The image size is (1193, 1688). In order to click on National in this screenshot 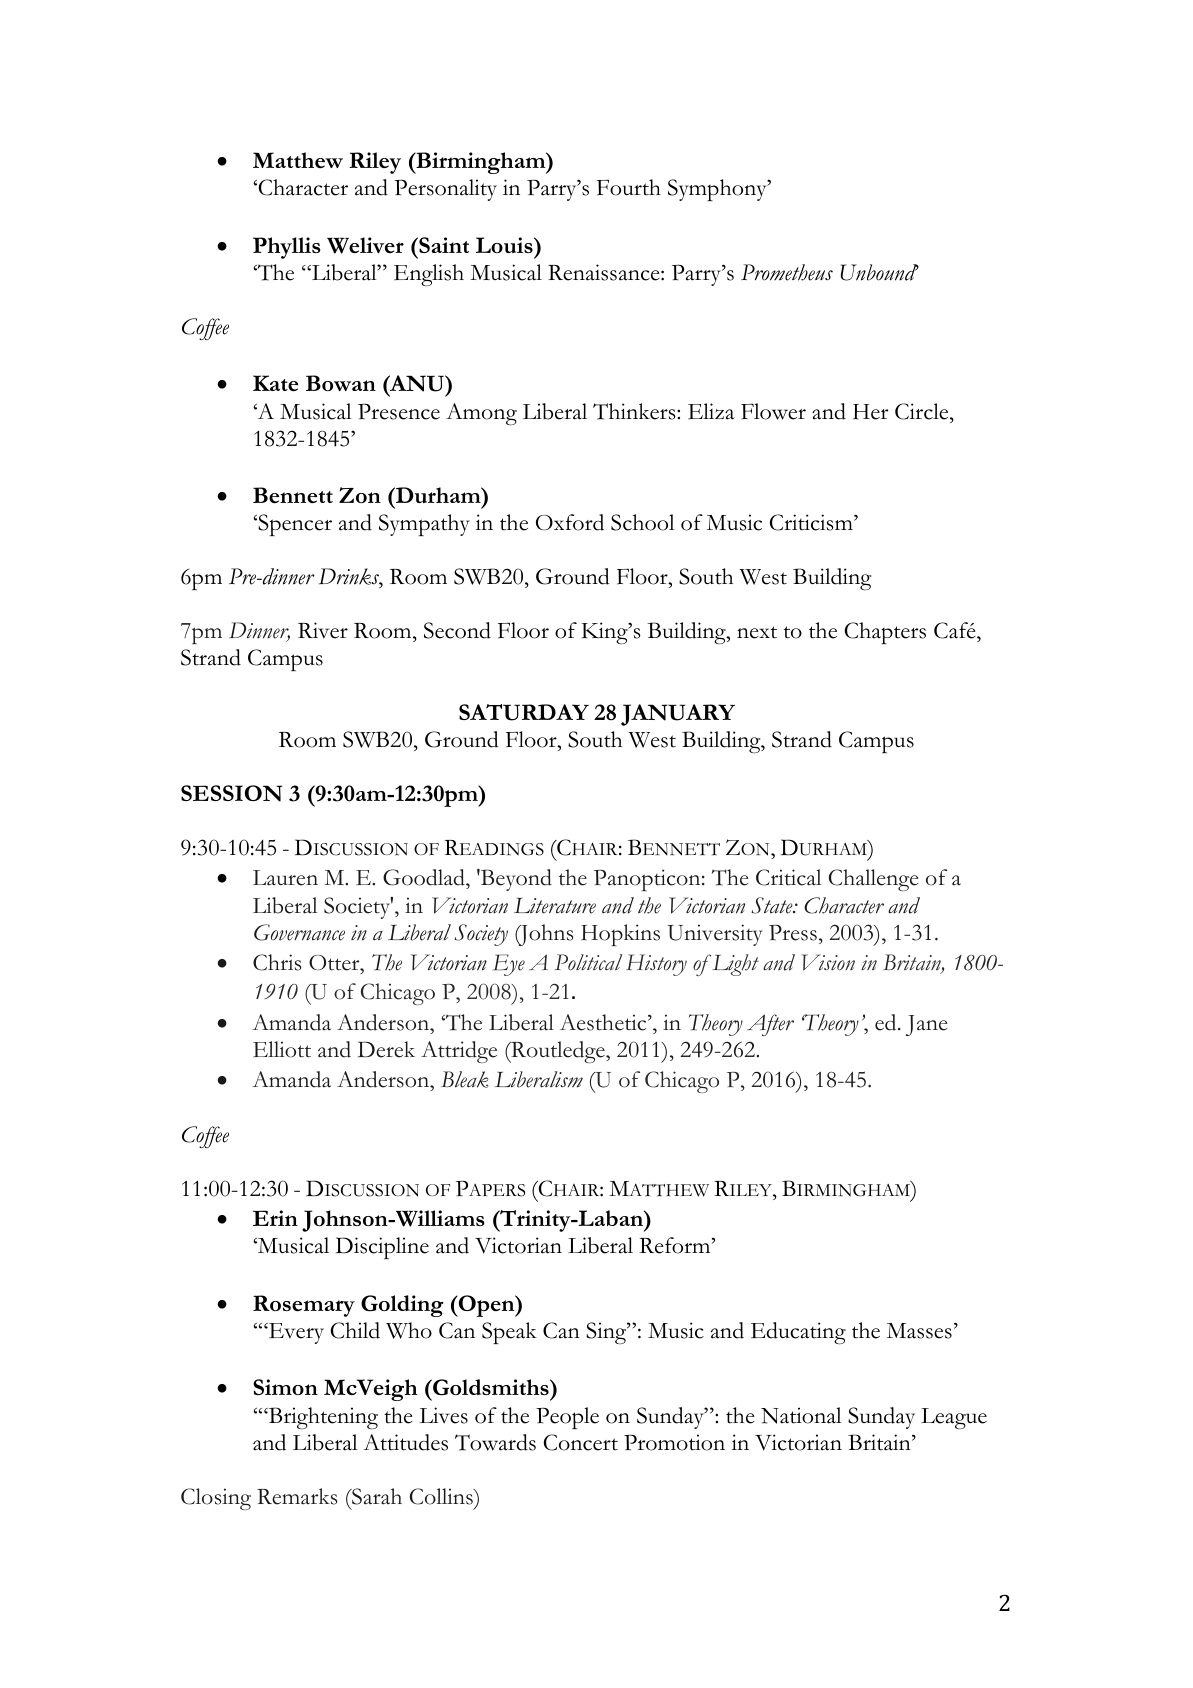, I will do `click(801, 1415)`.
